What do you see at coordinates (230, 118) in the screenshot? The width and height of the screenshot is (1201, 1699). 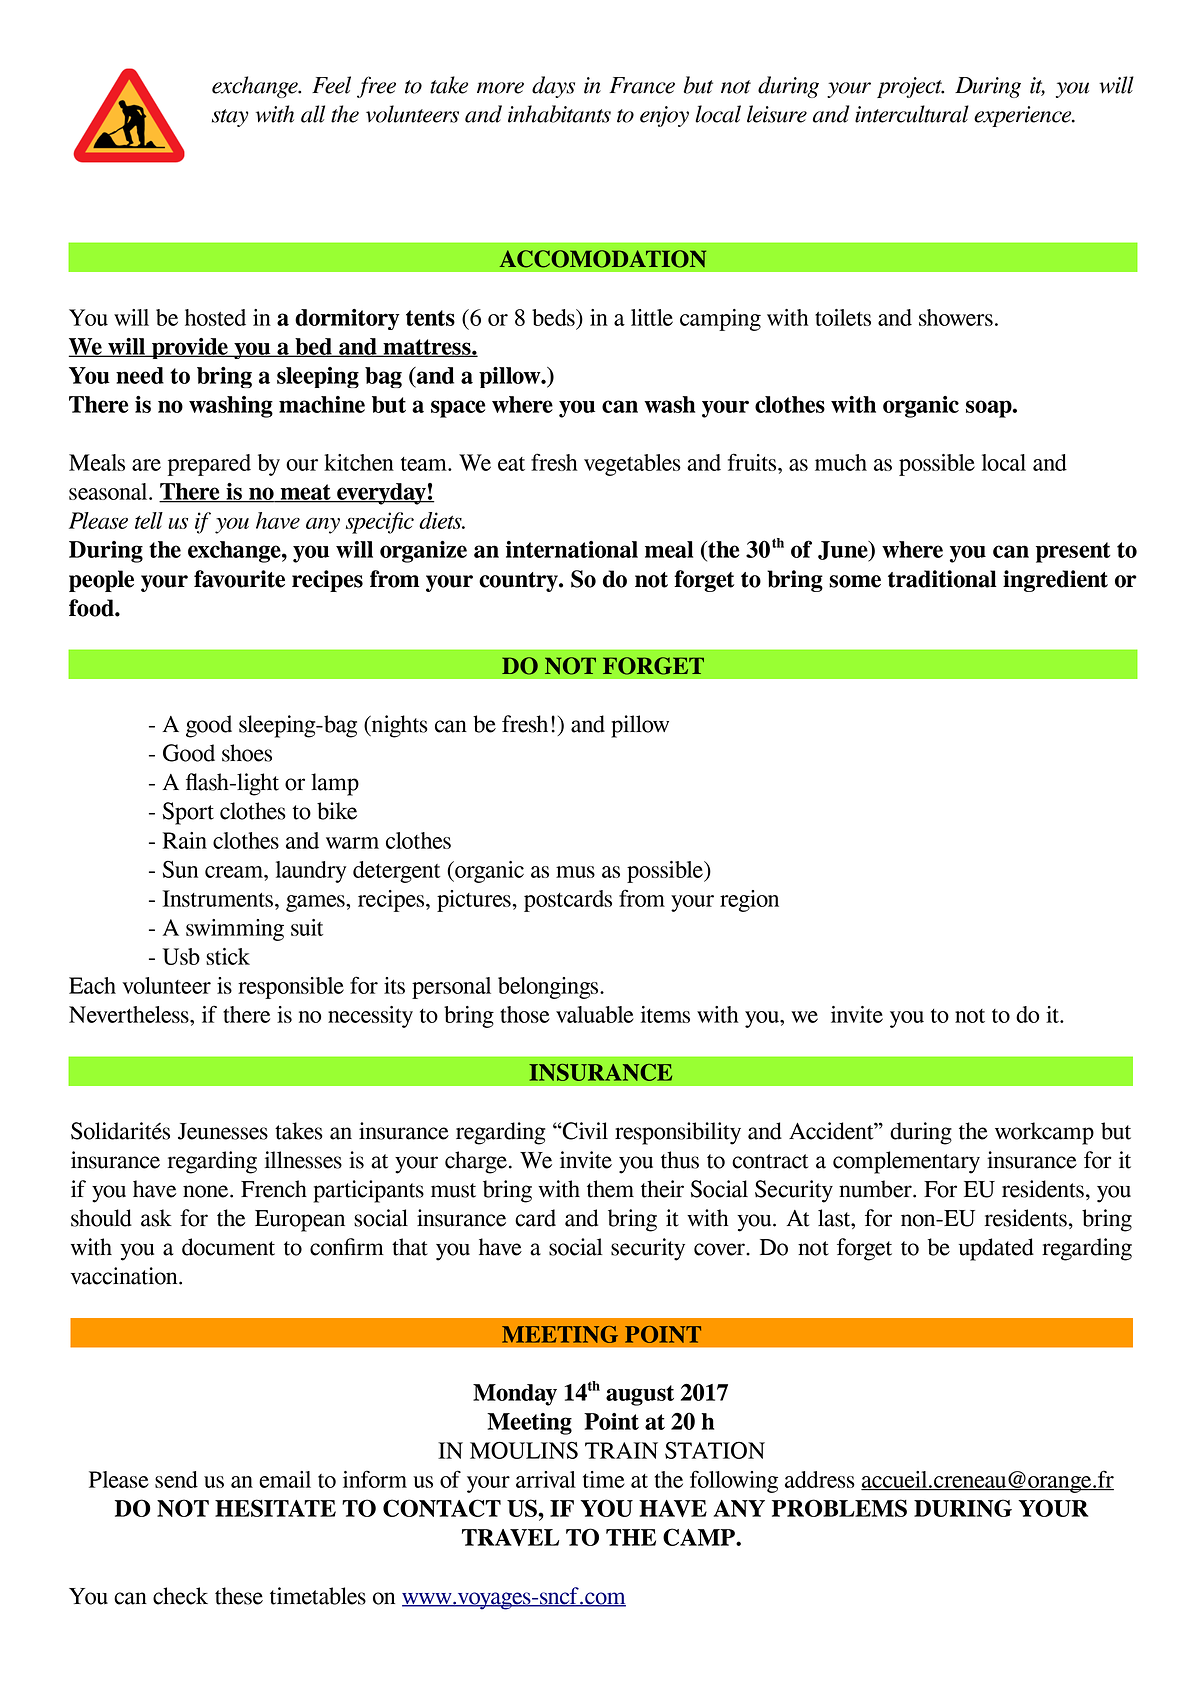 I see `stay` at bounding box center [230, 118].
